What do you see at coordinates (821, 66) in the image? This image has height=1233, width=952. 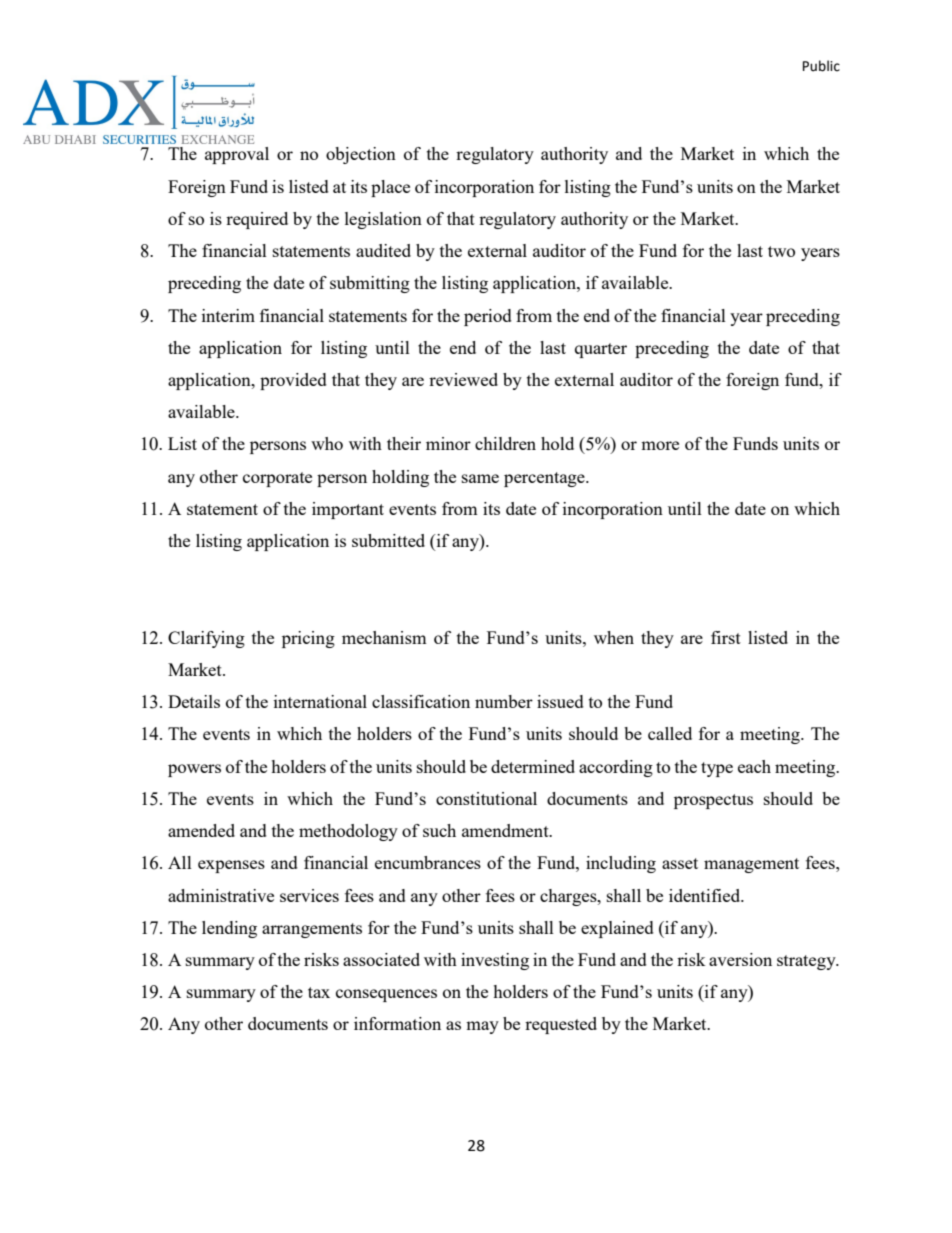 I see `Public` at bounding box center [821, 66].
